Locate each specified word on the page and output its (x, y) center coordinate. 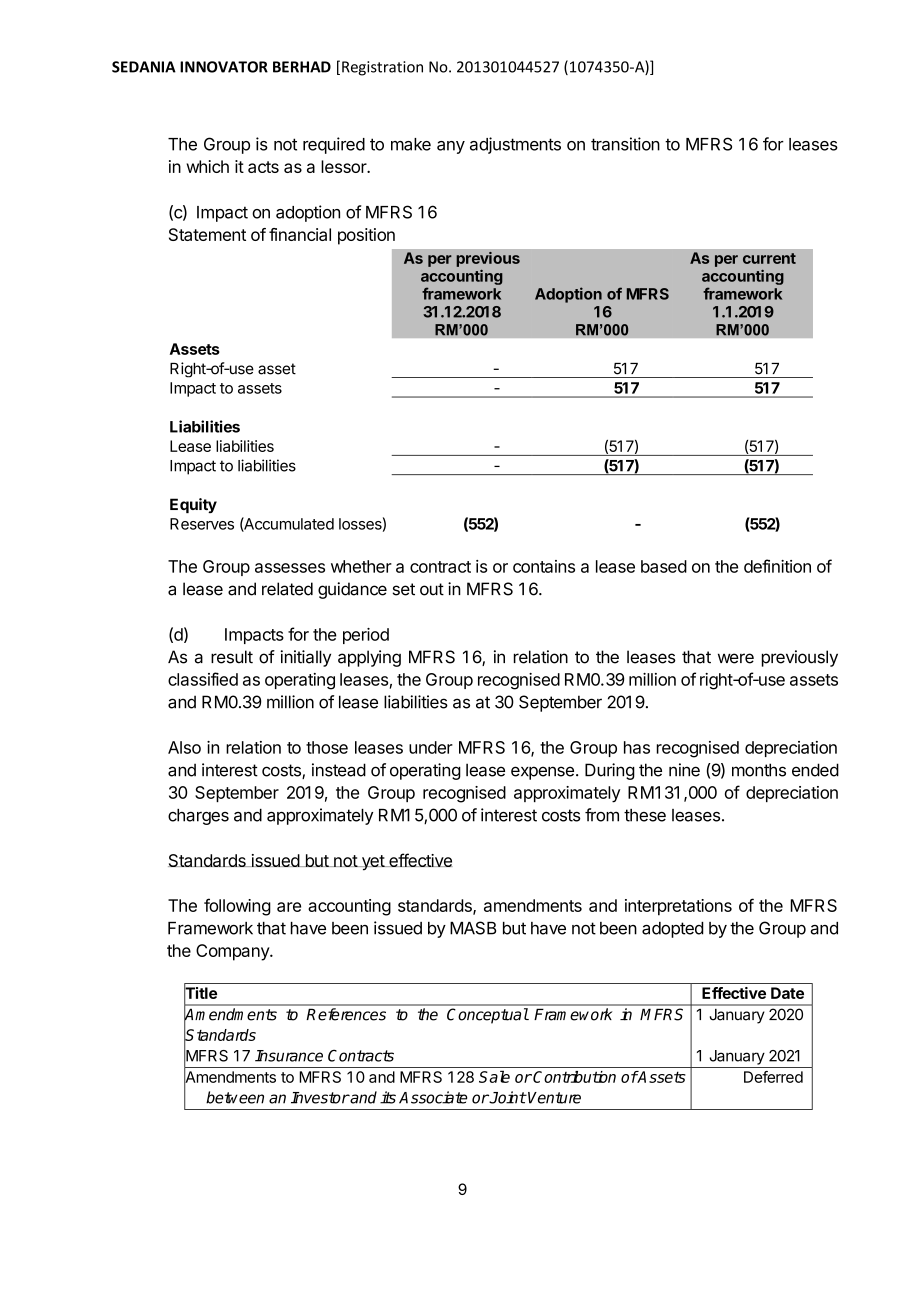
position (366, 236)
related (287, 589)
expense (542, 773)
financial (300, 234)
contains (544, 566)
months (759, 770)
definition (777, 566)
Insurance (289, 1056)
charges (198, 817)
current (769, 258)
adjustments (515, 145)
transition (625, 144)
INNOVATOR (224, 67)
